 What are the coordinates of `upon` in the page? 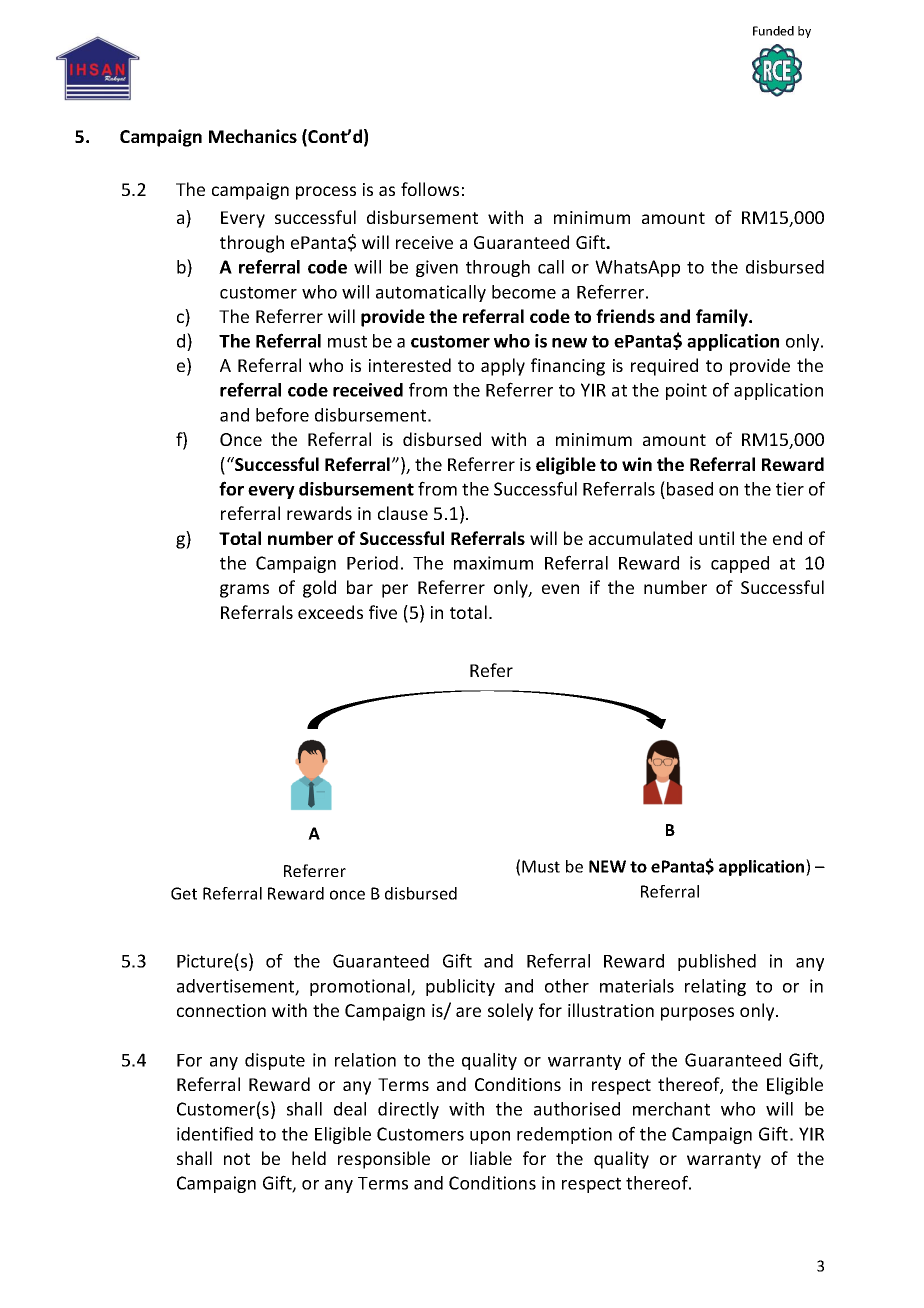 It's located at (490, 1137).
